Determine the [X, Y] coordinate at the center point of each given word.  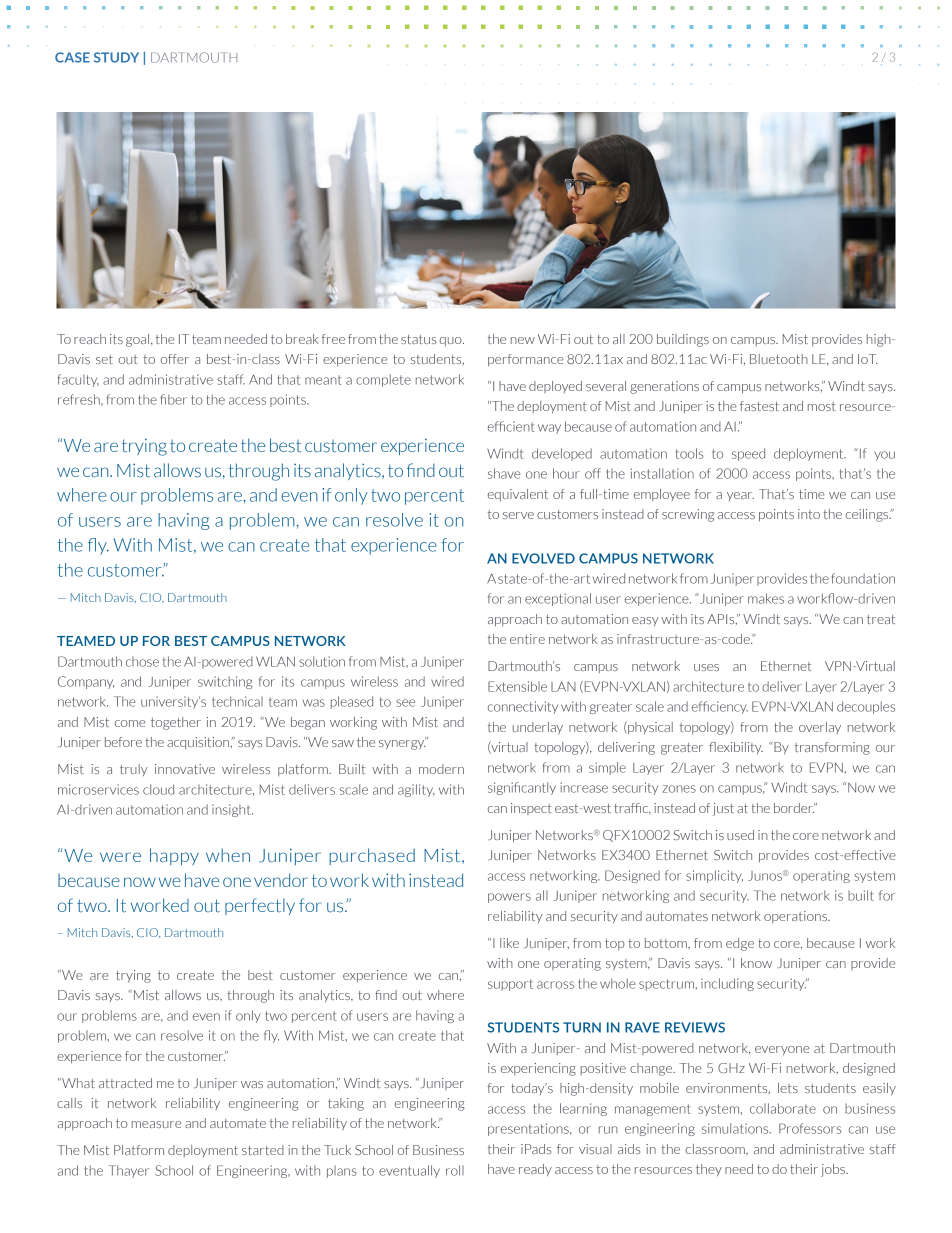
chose [142, 662]
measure [157, 1124]
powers [509, 898]
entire [527, 639]
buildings [683, 340]
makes [766, 598]
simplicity [714, 876]
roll [455, 1170]
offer [175, 359]
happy [174, 856]
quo [452, 341]
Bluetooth [779, 359]
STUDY [116, 57]
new [523, 340]
